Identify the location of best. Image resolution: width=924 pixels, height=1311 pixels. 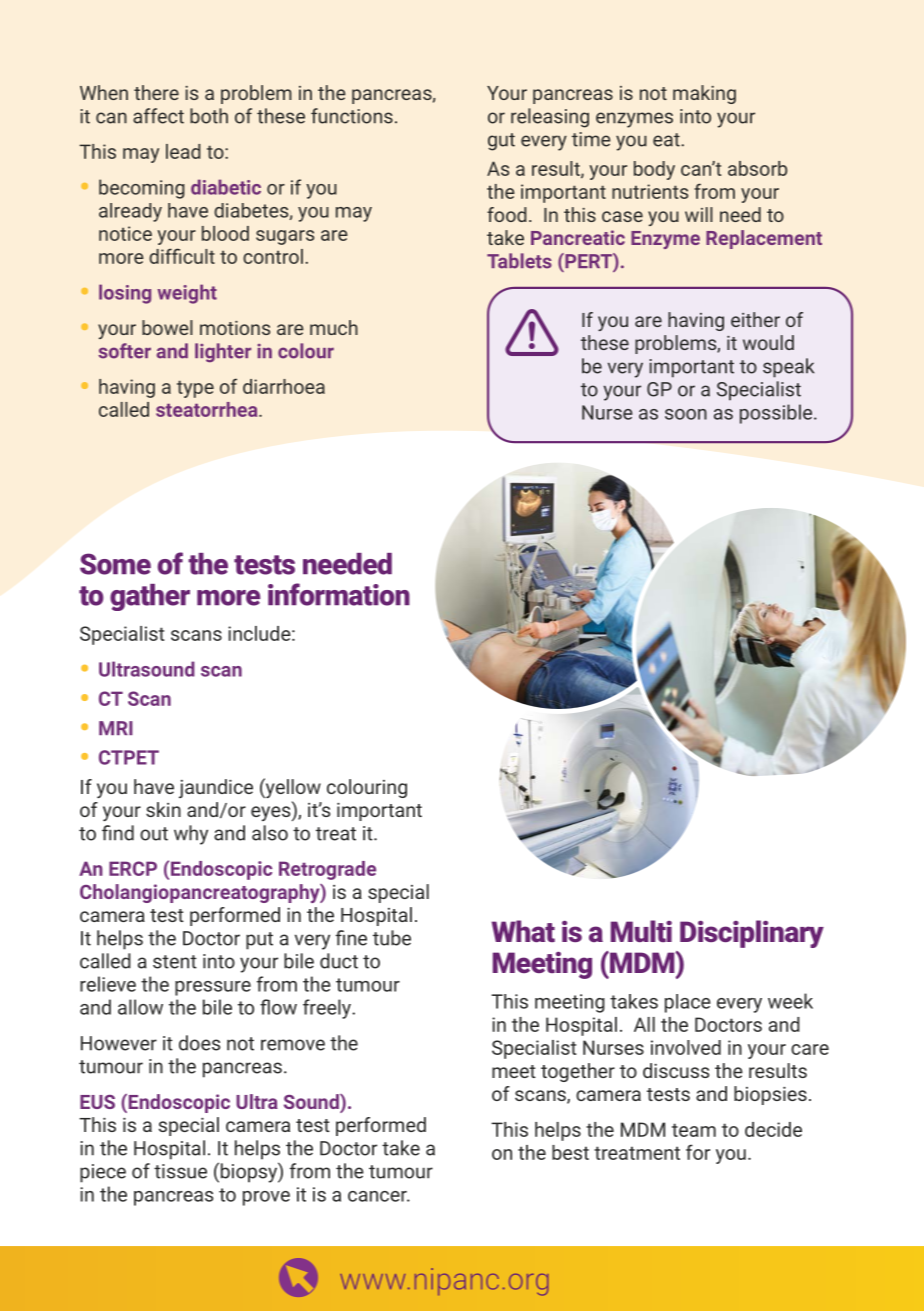
(570, 1152).
